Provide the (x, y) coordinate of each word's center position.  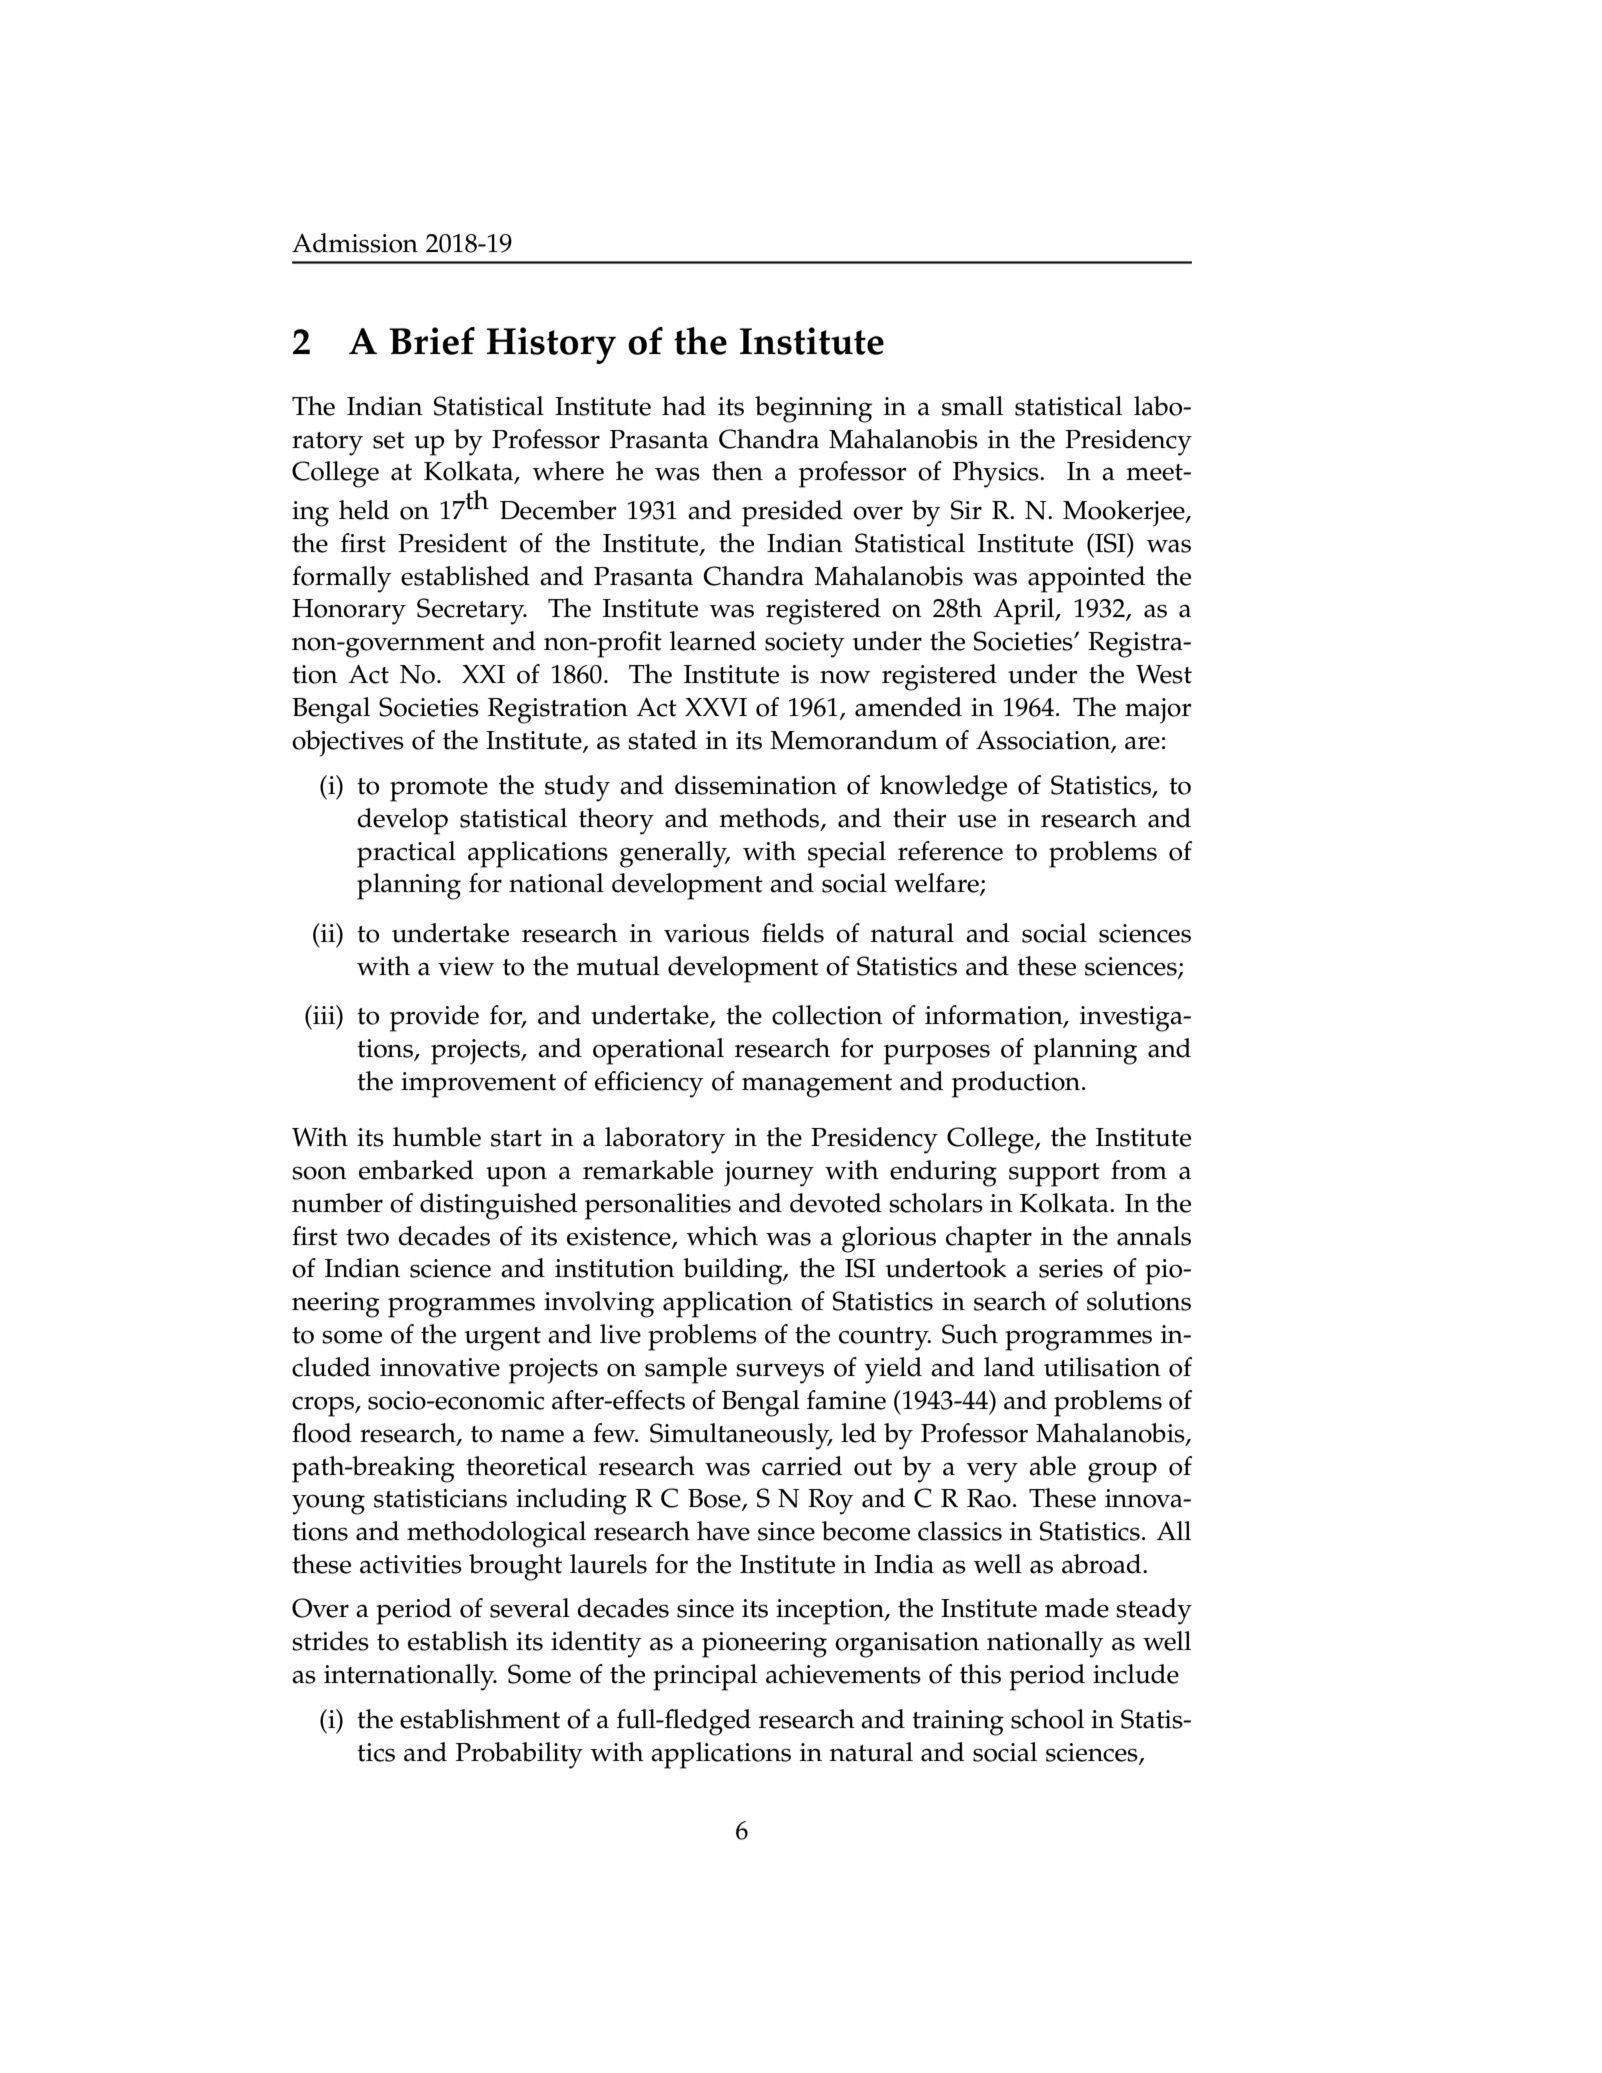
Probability (519, 1755)
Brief (432, 341)
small (972, 406)
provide (434, 1018)
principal (705, 1677)
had (684, 406)
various (706, 933)
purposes (937, 1054)
